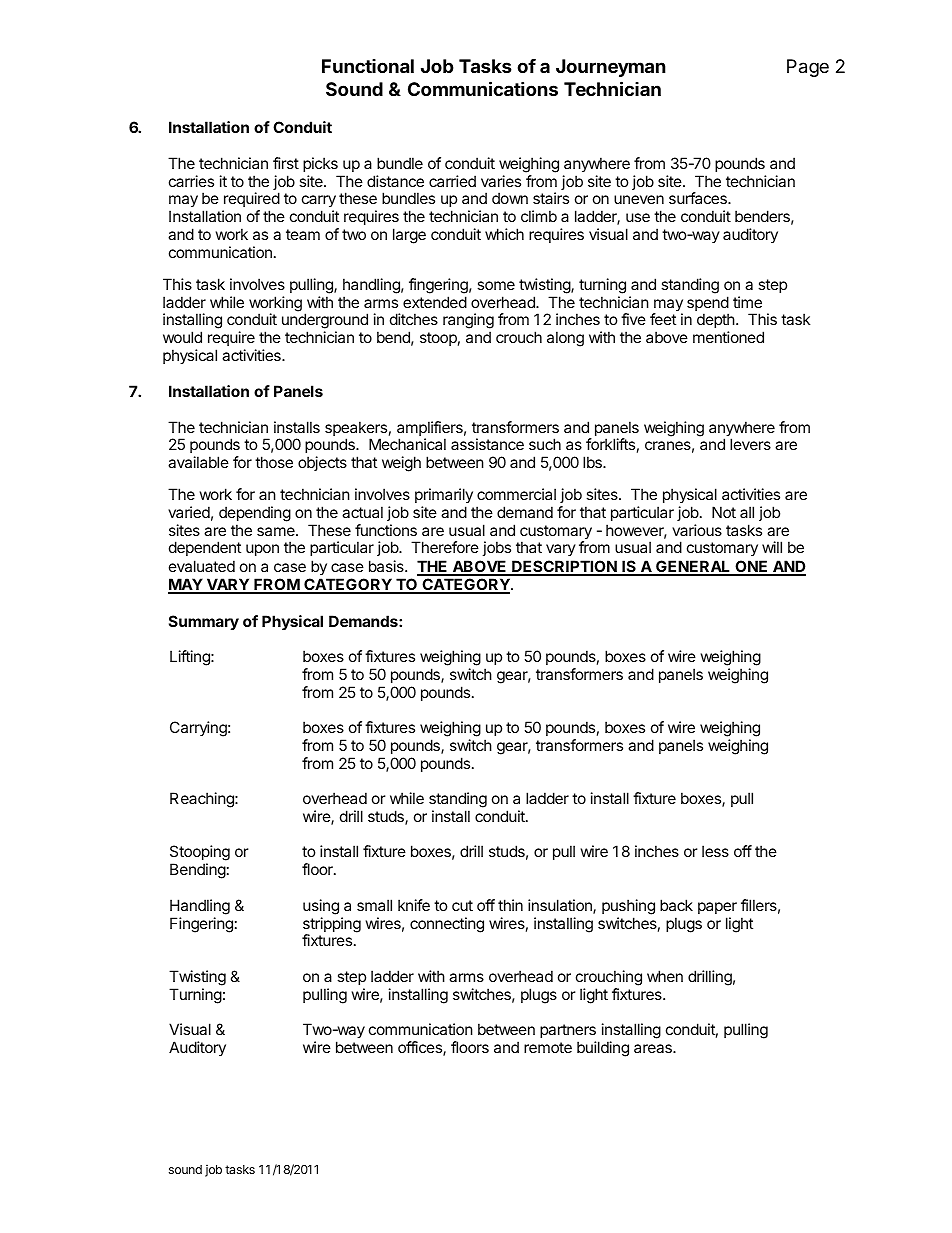  I want to click on first, so click(286, 163).
